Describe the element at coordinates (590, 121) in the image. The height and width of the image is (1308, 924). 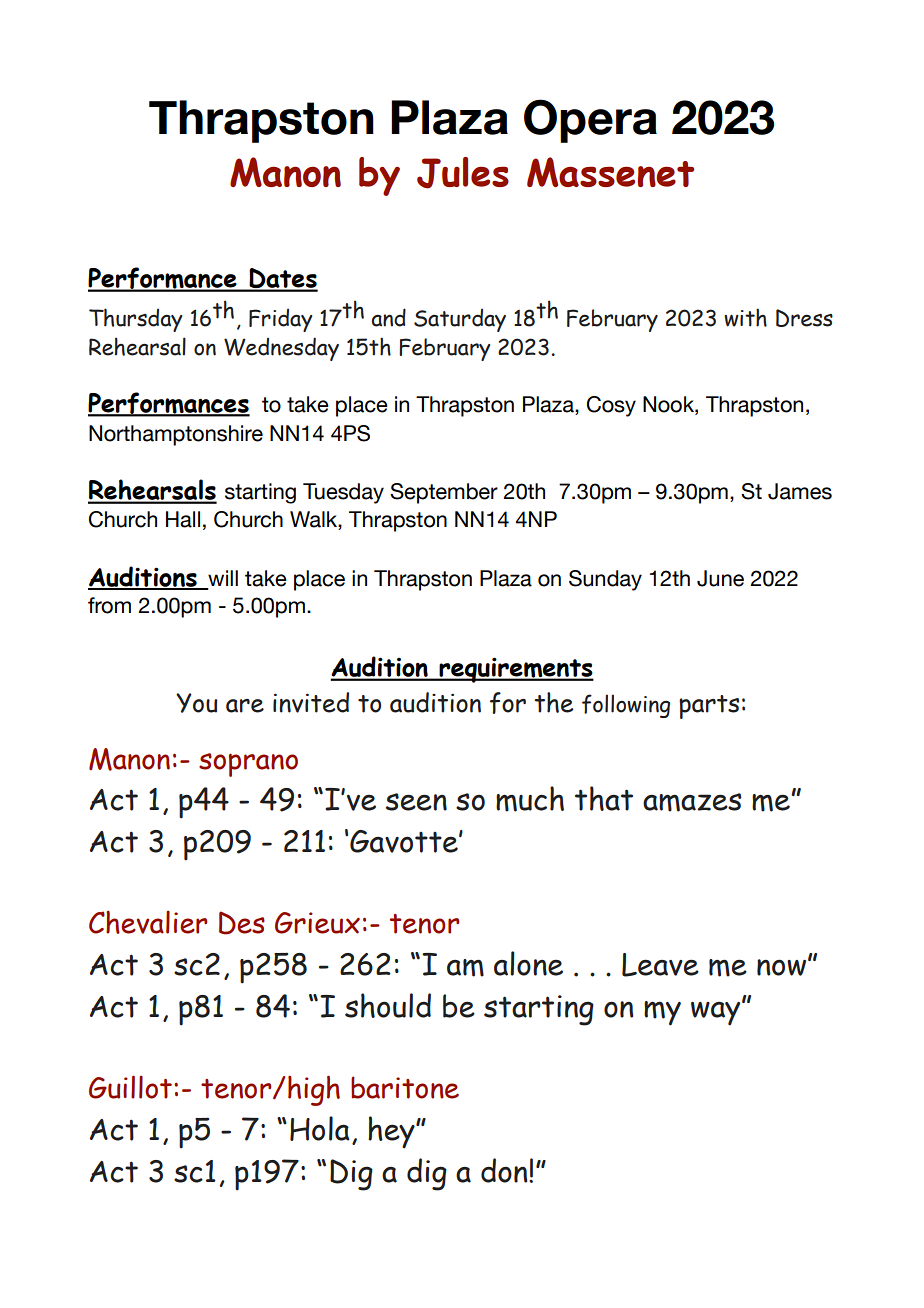
I see `Opera` at that location.
